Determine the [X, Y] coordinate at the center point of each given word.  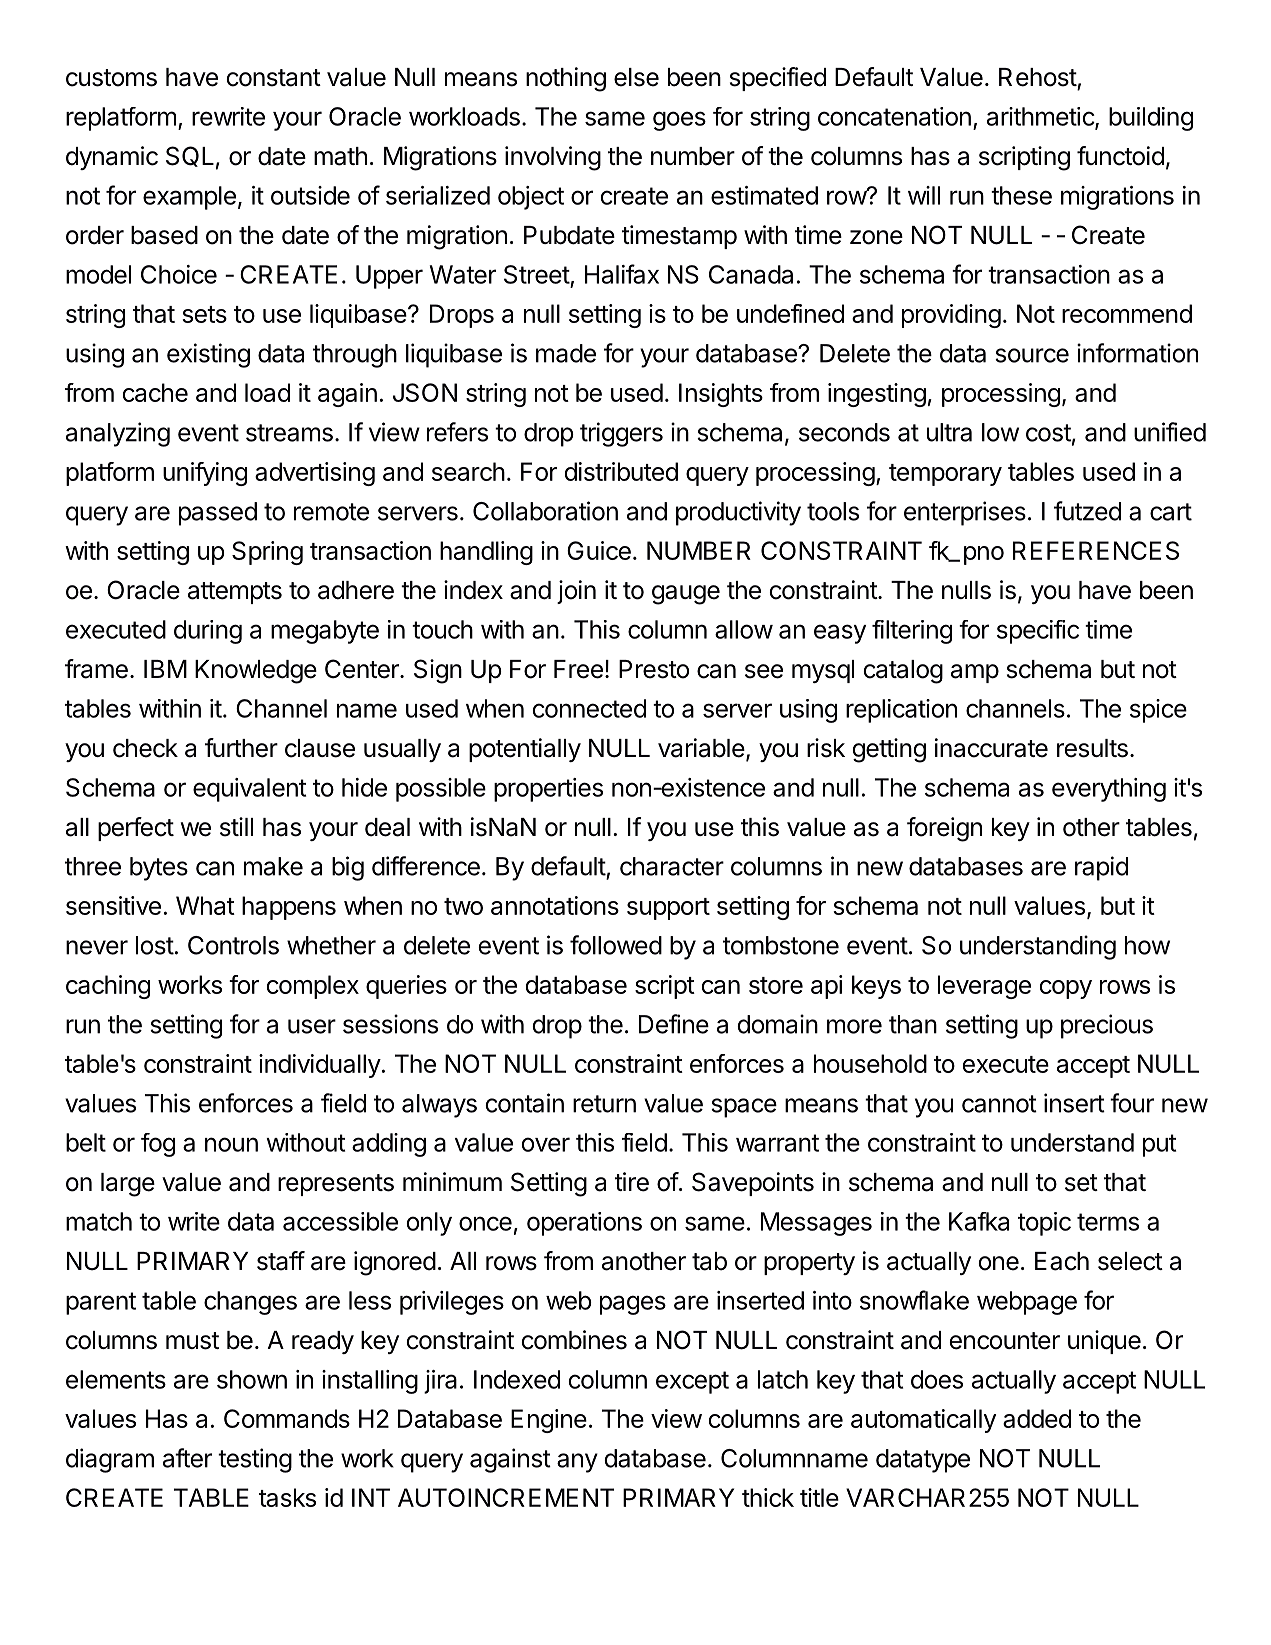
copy [1066, 989]
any [577, 1463]
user [312, 1026]
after [187, 1458]
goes [679, 121]
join [576, 592]
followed [616, 945]
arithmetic [1041, 117]
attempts [235, 593]
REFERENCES [1096, 550]
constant [274, 78]
